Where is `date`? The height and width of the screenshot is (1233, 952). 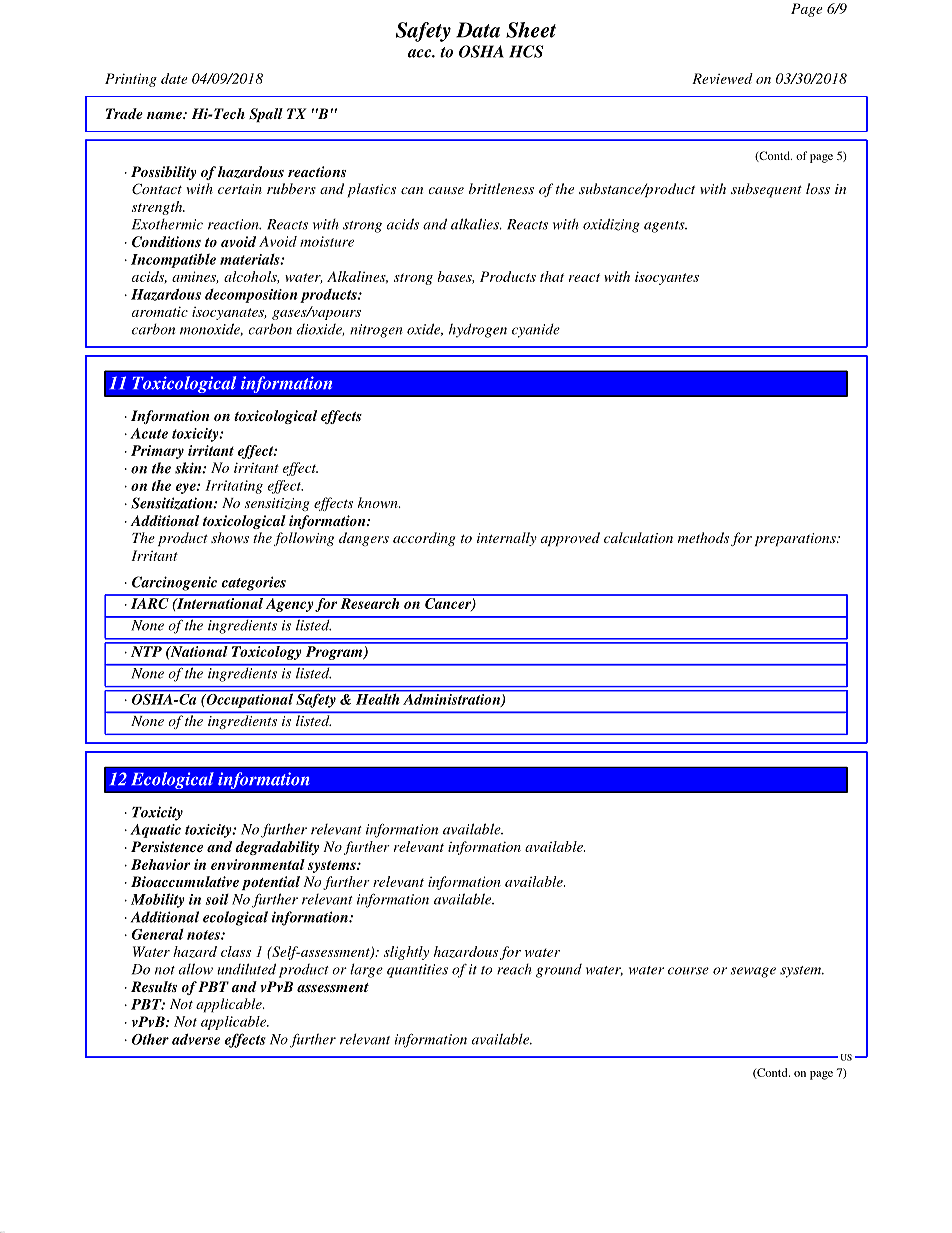
date is located at coordinates (174, 78).
